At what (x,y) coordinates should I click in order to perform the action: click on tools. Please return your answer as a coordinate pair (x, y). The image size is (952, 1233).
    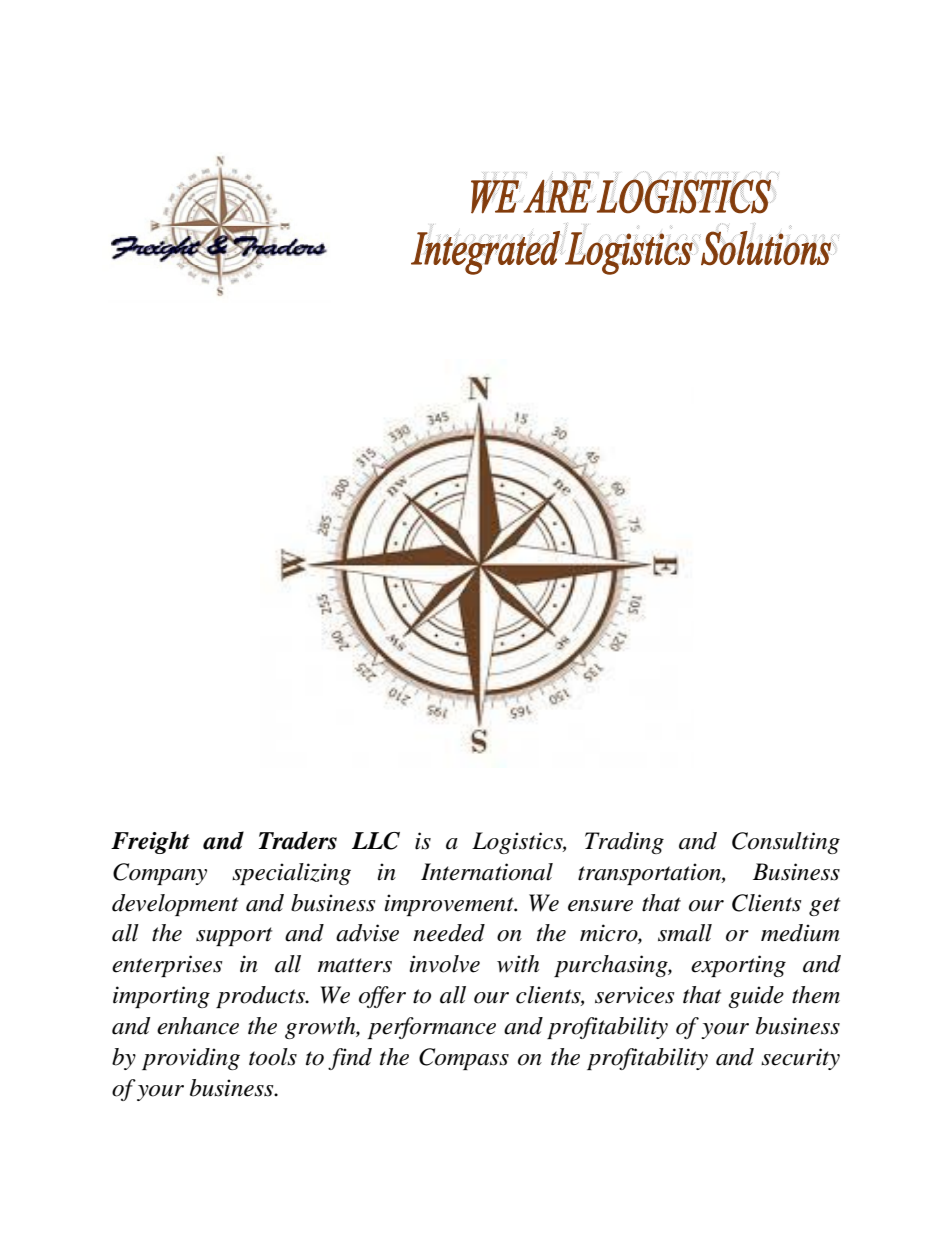
    Looking at the image, I should click on (273, 1057).
